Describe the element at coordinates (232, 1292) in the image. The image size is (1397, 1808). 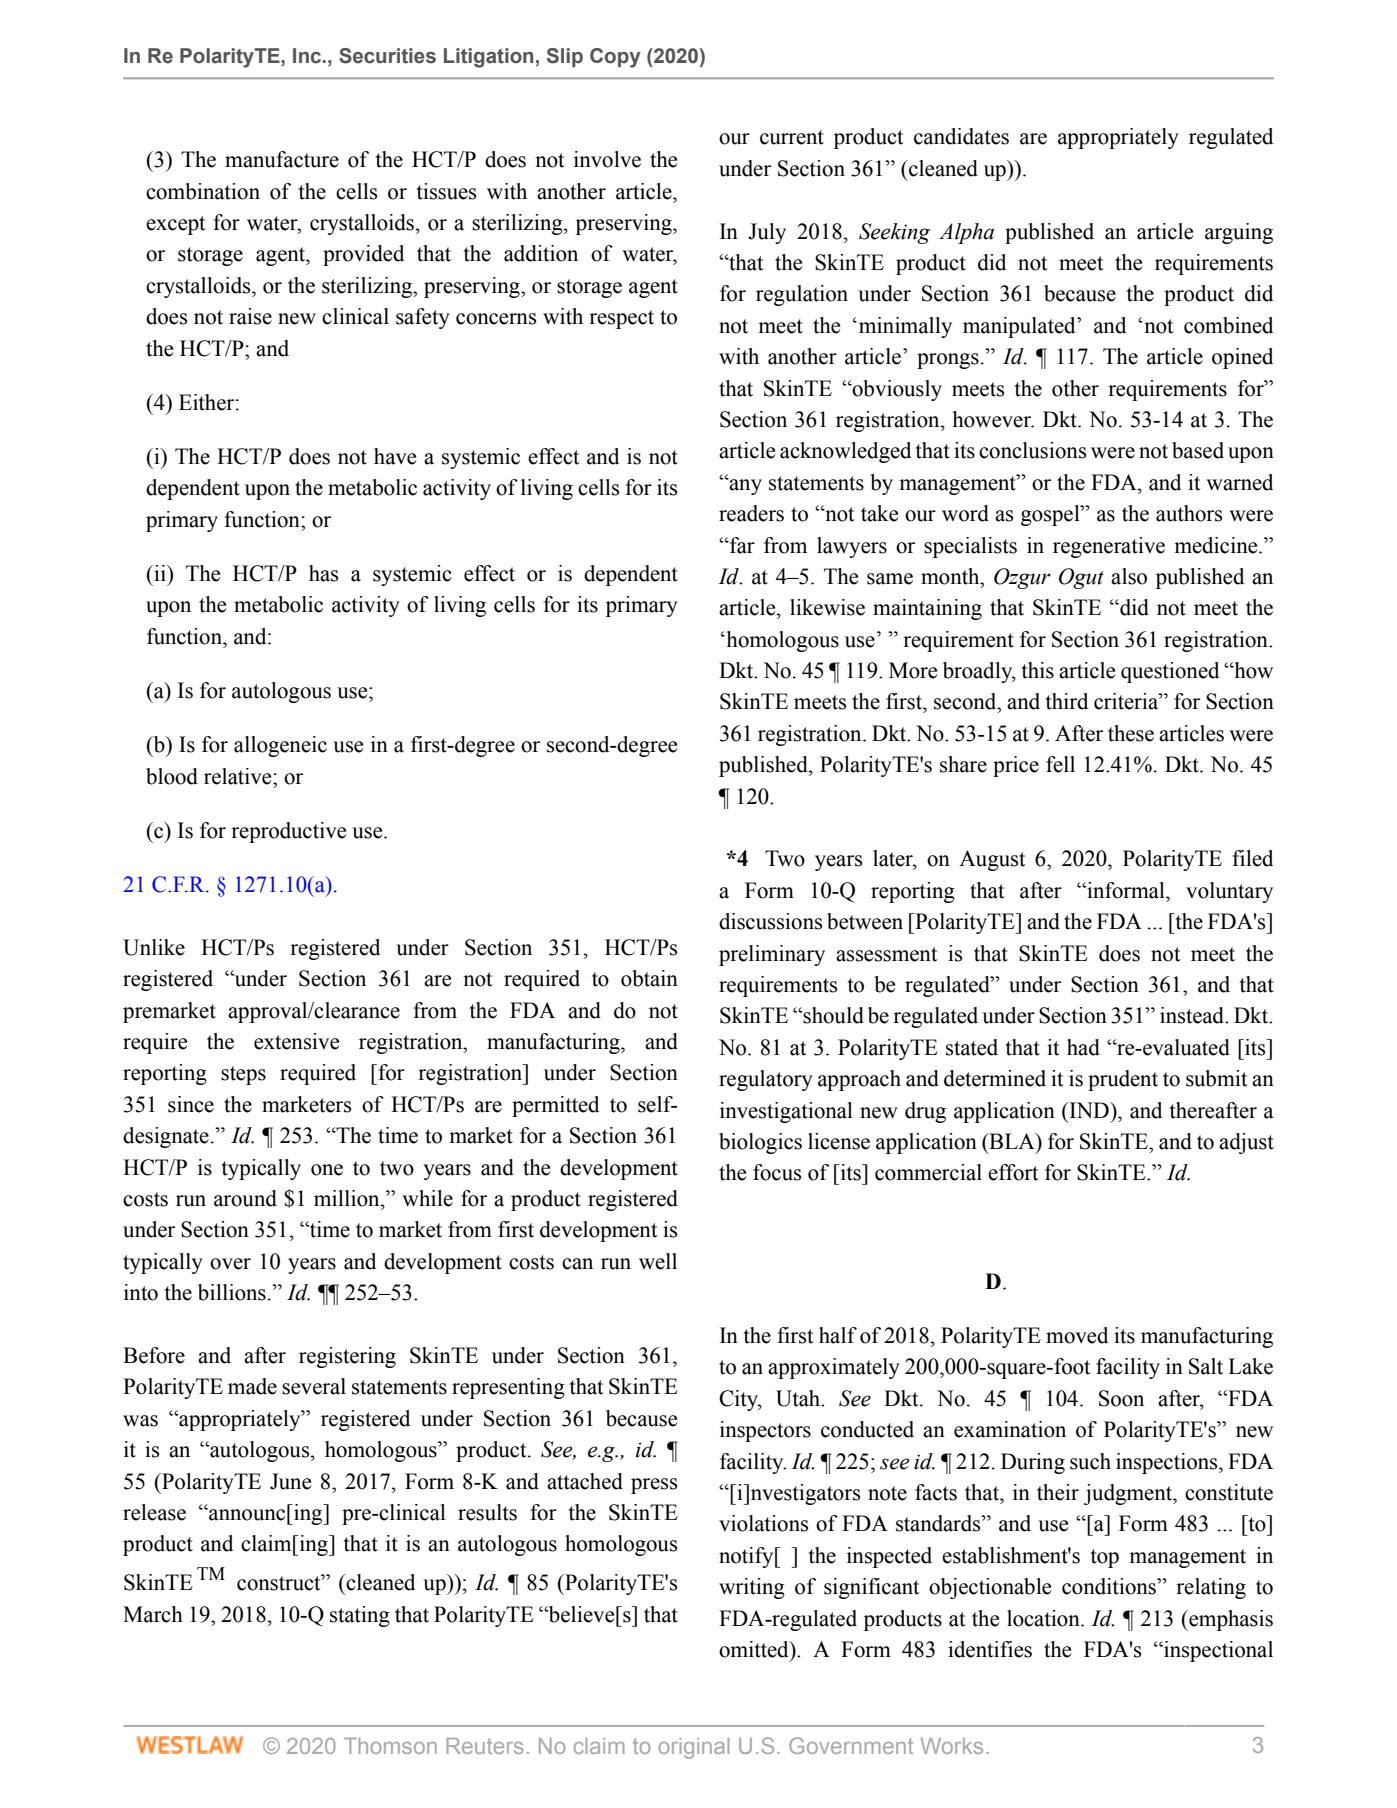
I see `billions` at that location.
